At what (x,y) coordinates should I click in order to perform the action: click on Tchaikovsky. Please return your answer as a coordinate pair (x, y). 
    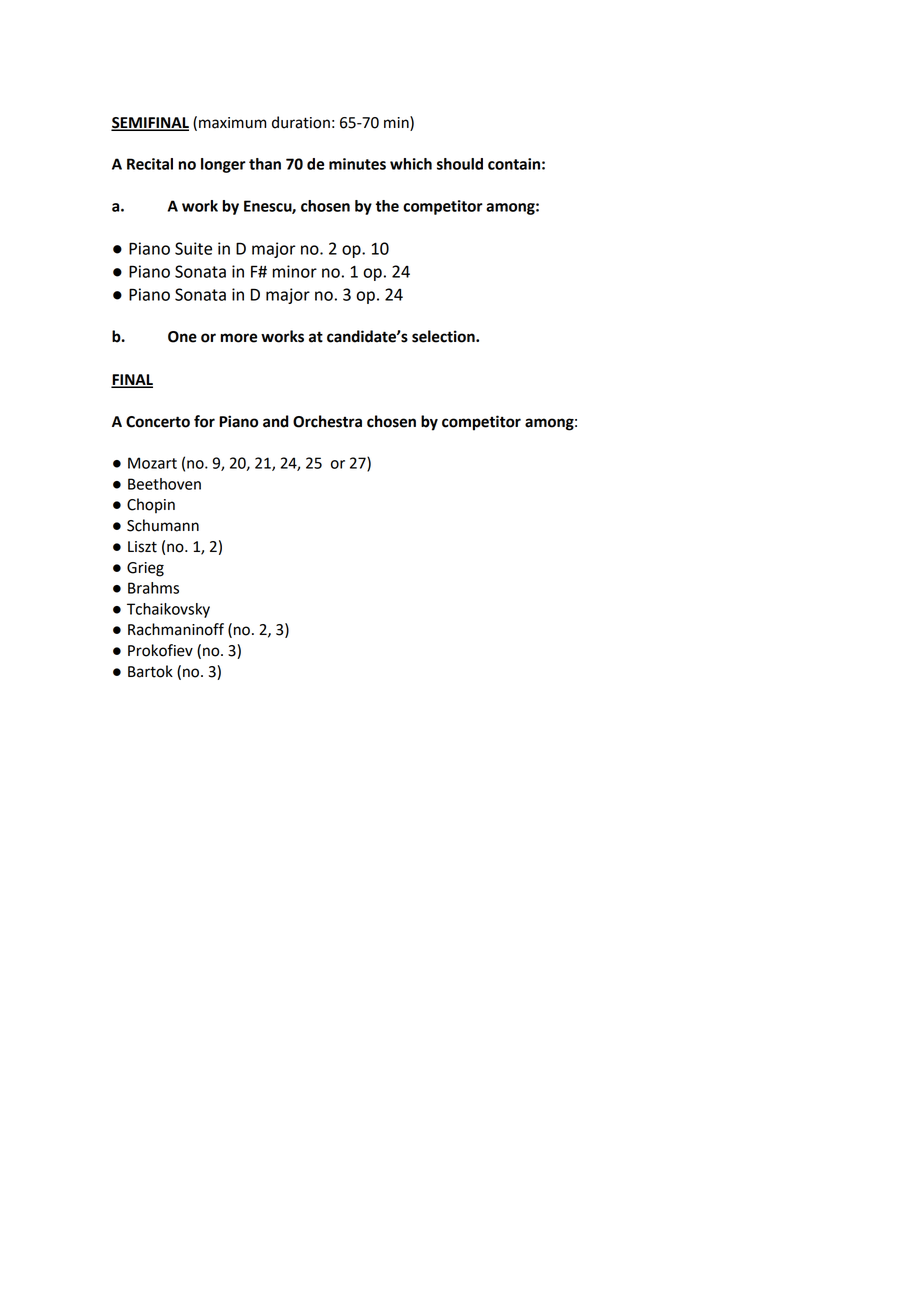
    Looking at the image, I should click on (168, 610).
